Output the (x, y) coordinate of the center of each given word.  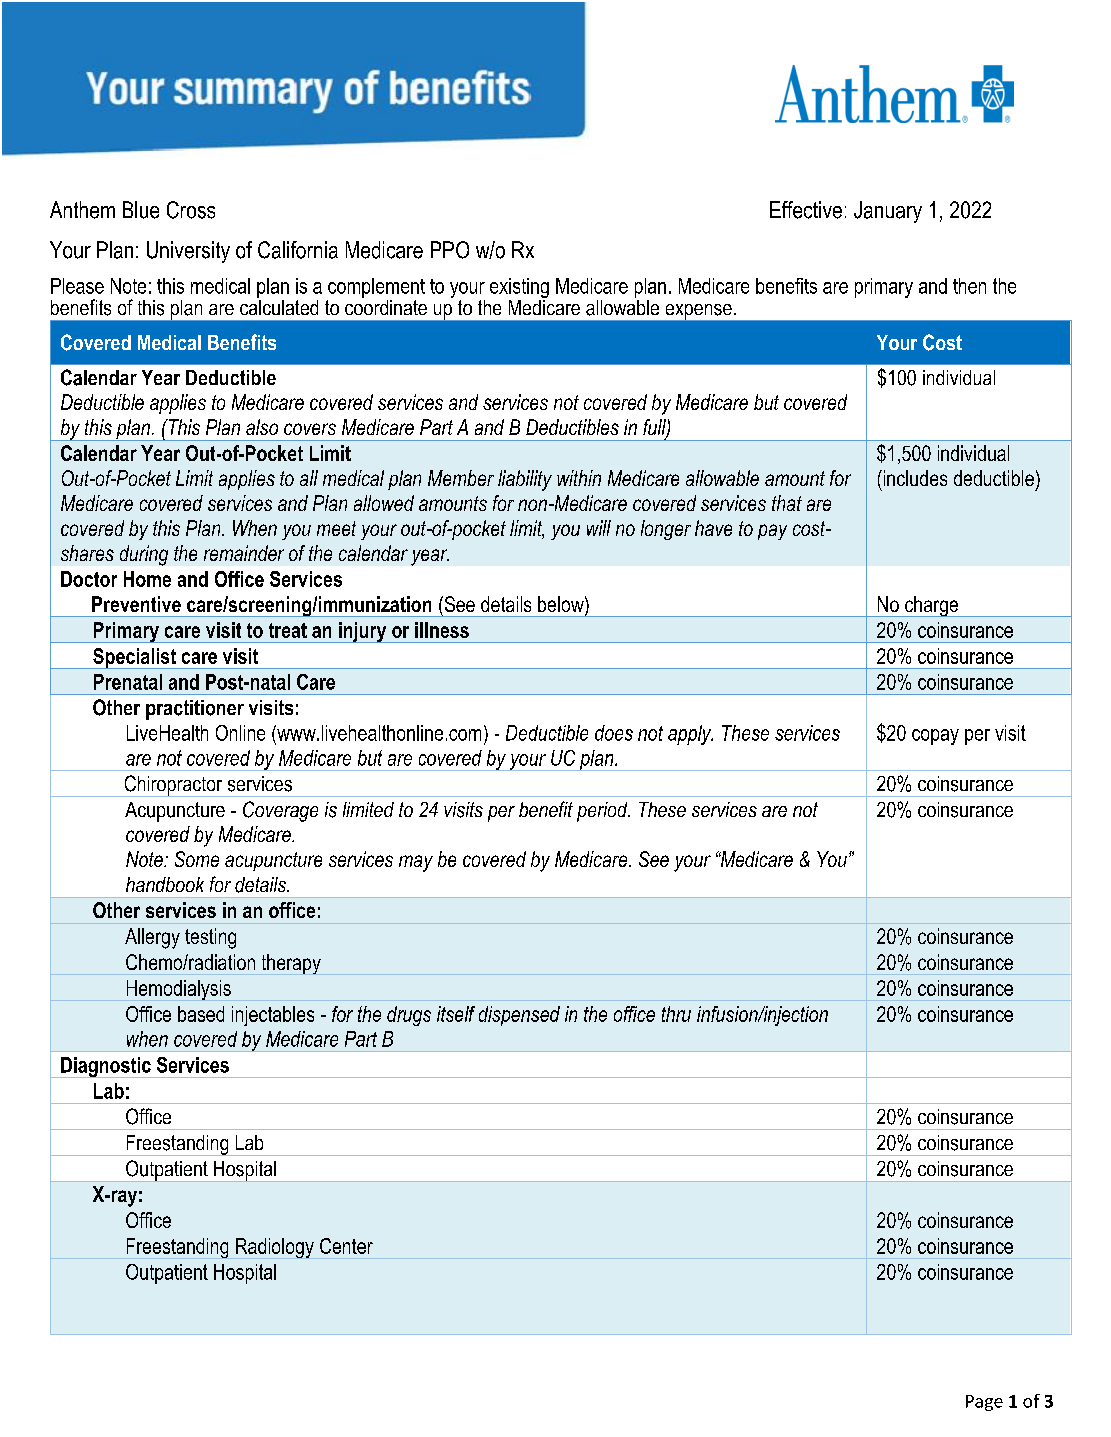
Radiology (275, 1248)
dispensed (519, 1016)
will (599, 528)
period (603, 812)
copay (935, 737)
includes (914, 478)
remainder (244, 553)
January (888, 212)
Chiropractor (173, 786)
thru (676, 1014)
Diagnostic (106, 1067)
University (188, 252)
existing (519, 289)
